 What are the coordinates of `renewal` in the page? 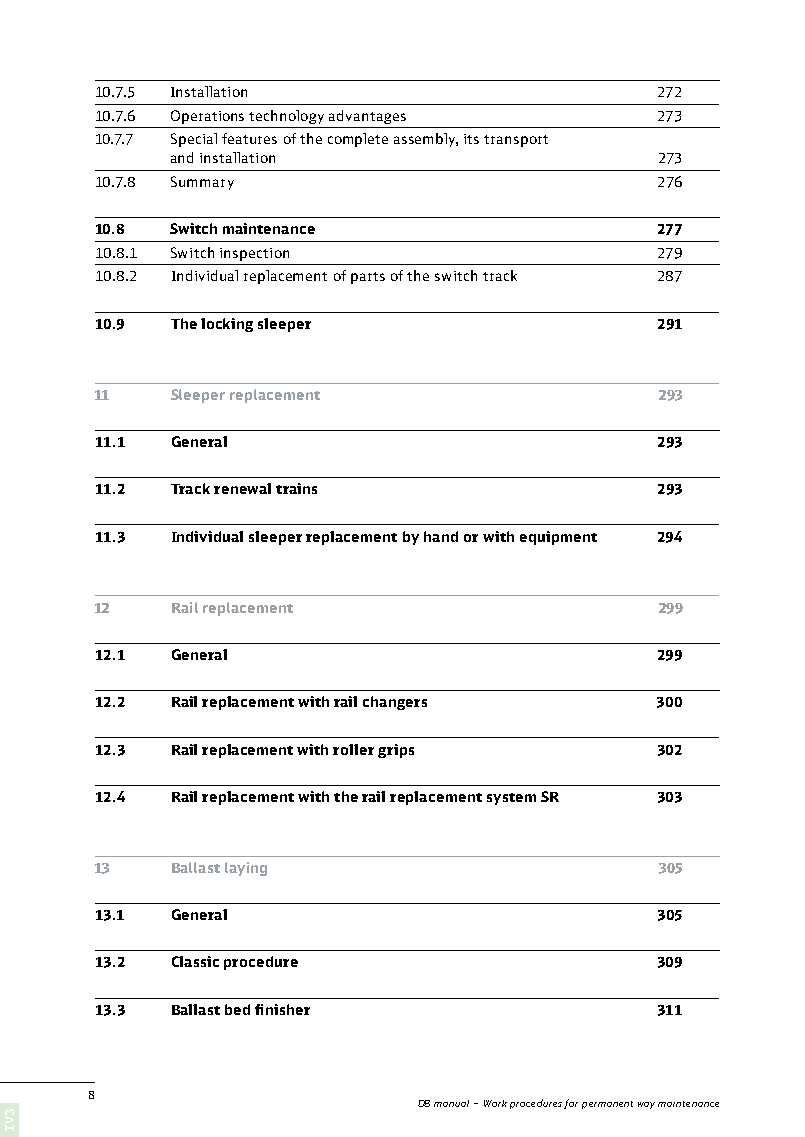 It's located at (242, 488).
